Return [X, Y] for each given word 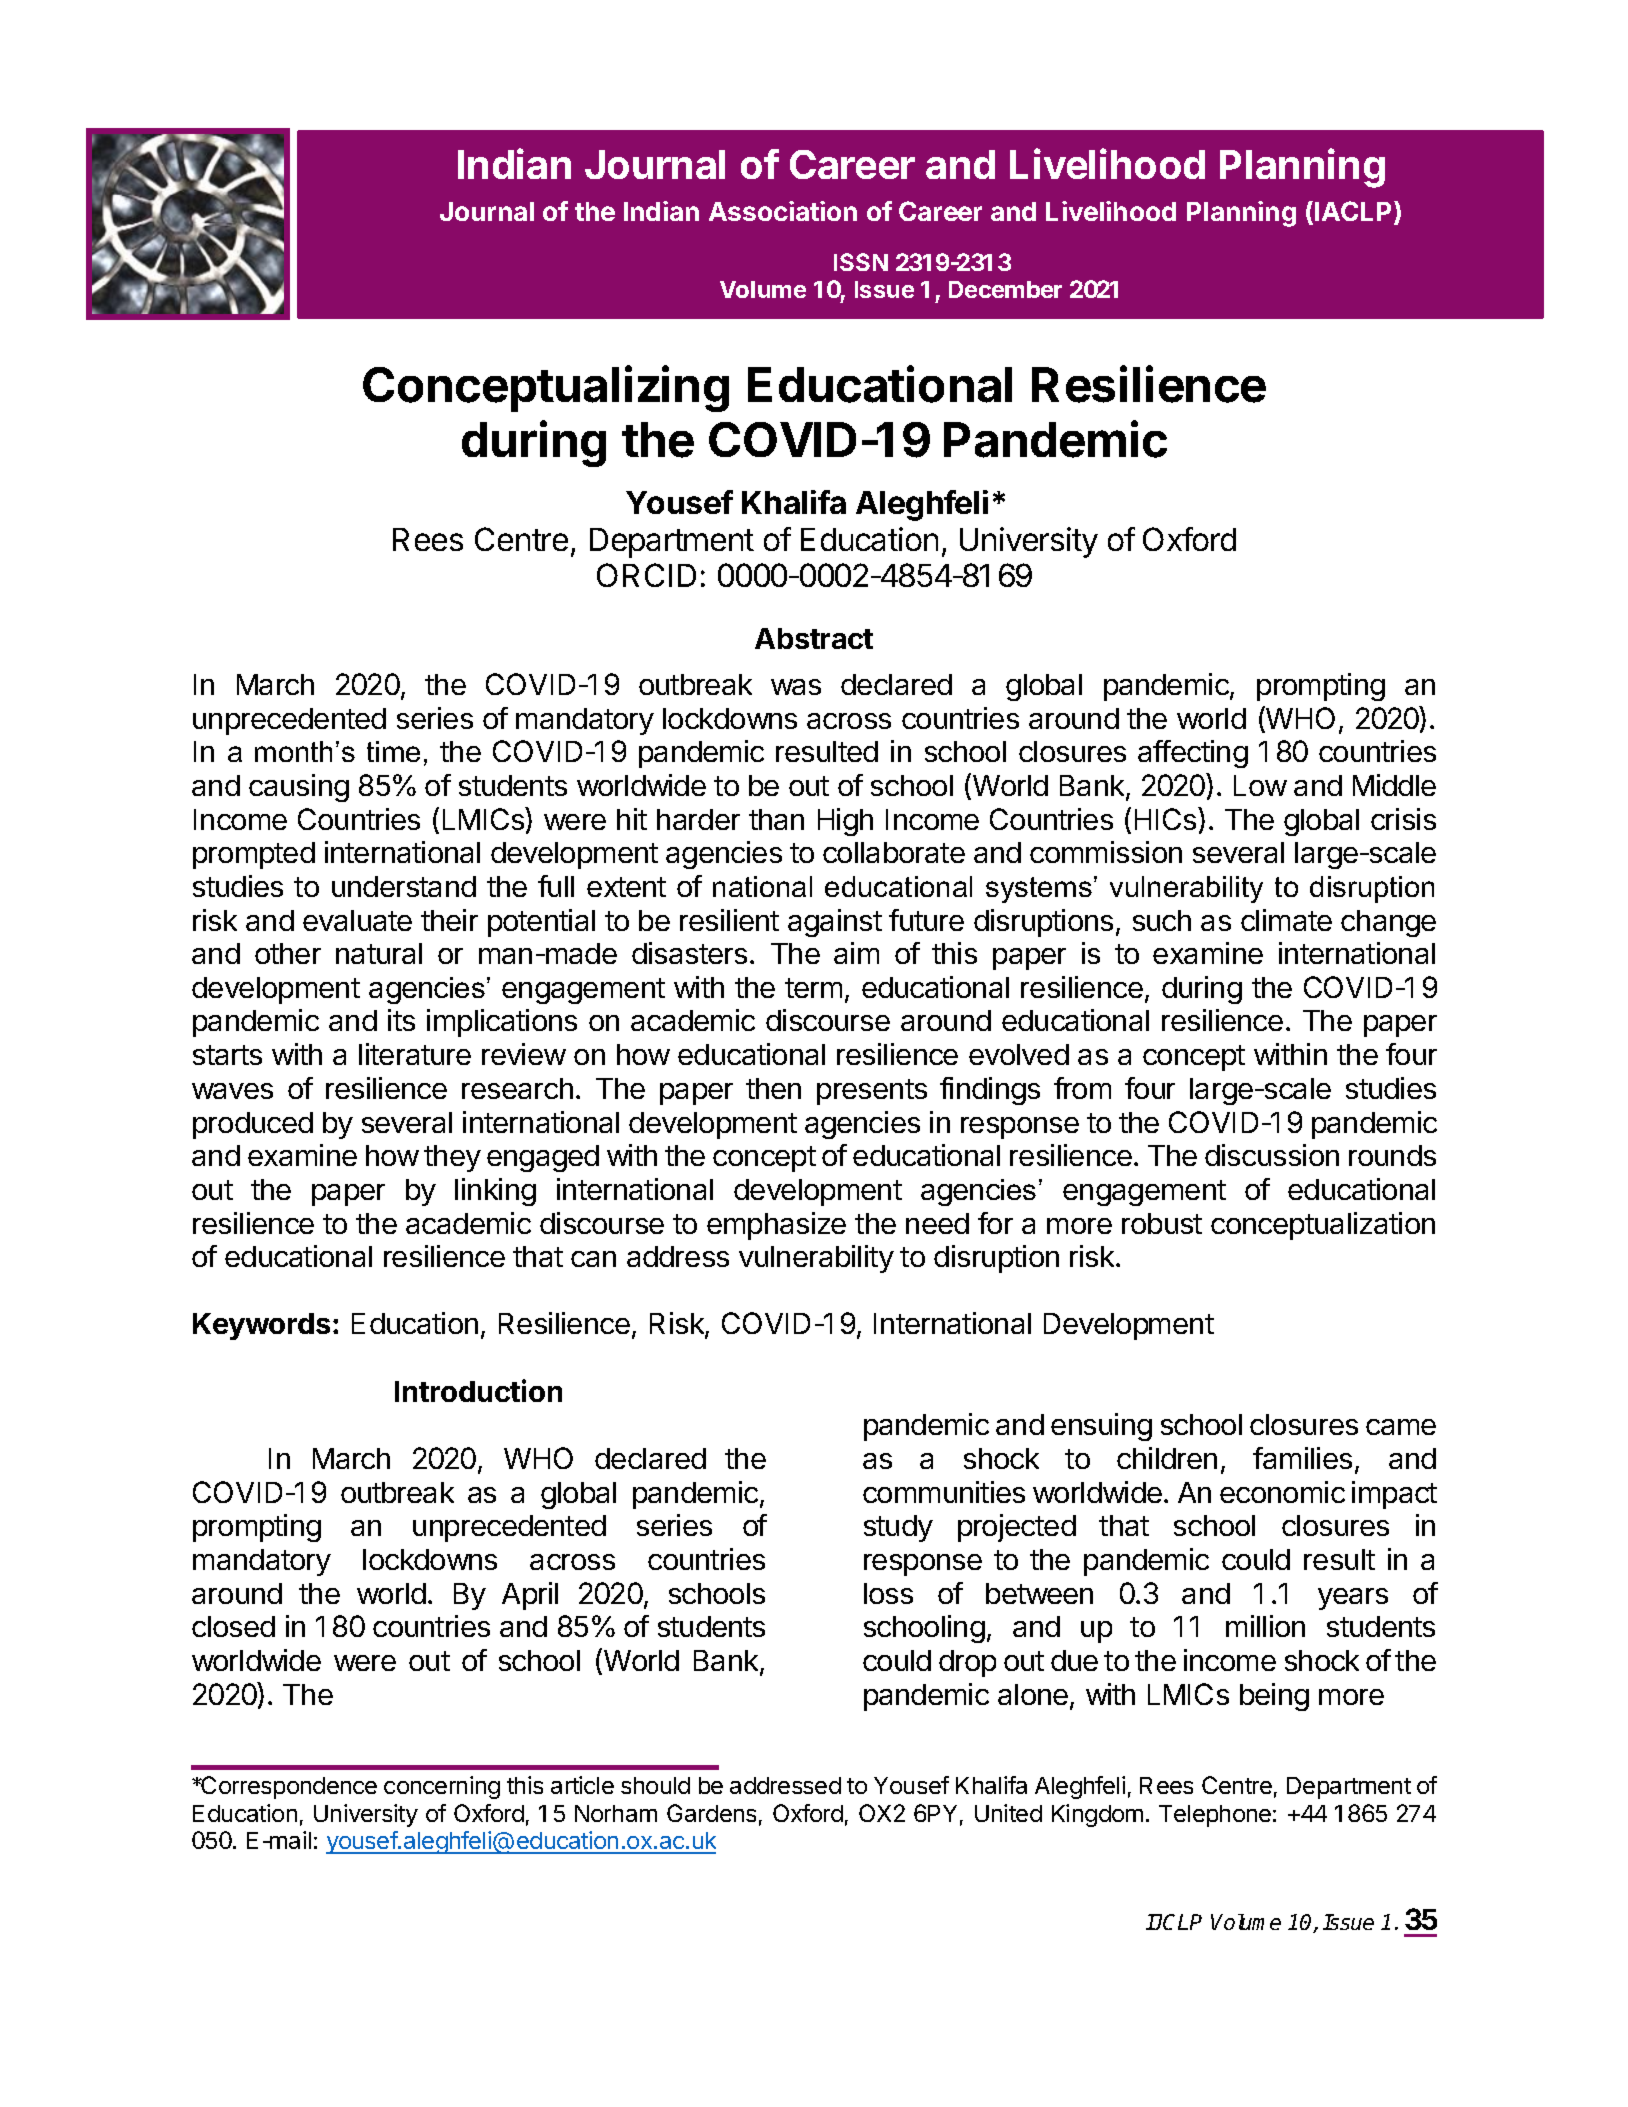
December [1005, 289]
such [1162, 920]
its [401, 1020]
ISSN [861, 262]
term [813, 988]
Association [783, 211]
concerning [442, 1787]
